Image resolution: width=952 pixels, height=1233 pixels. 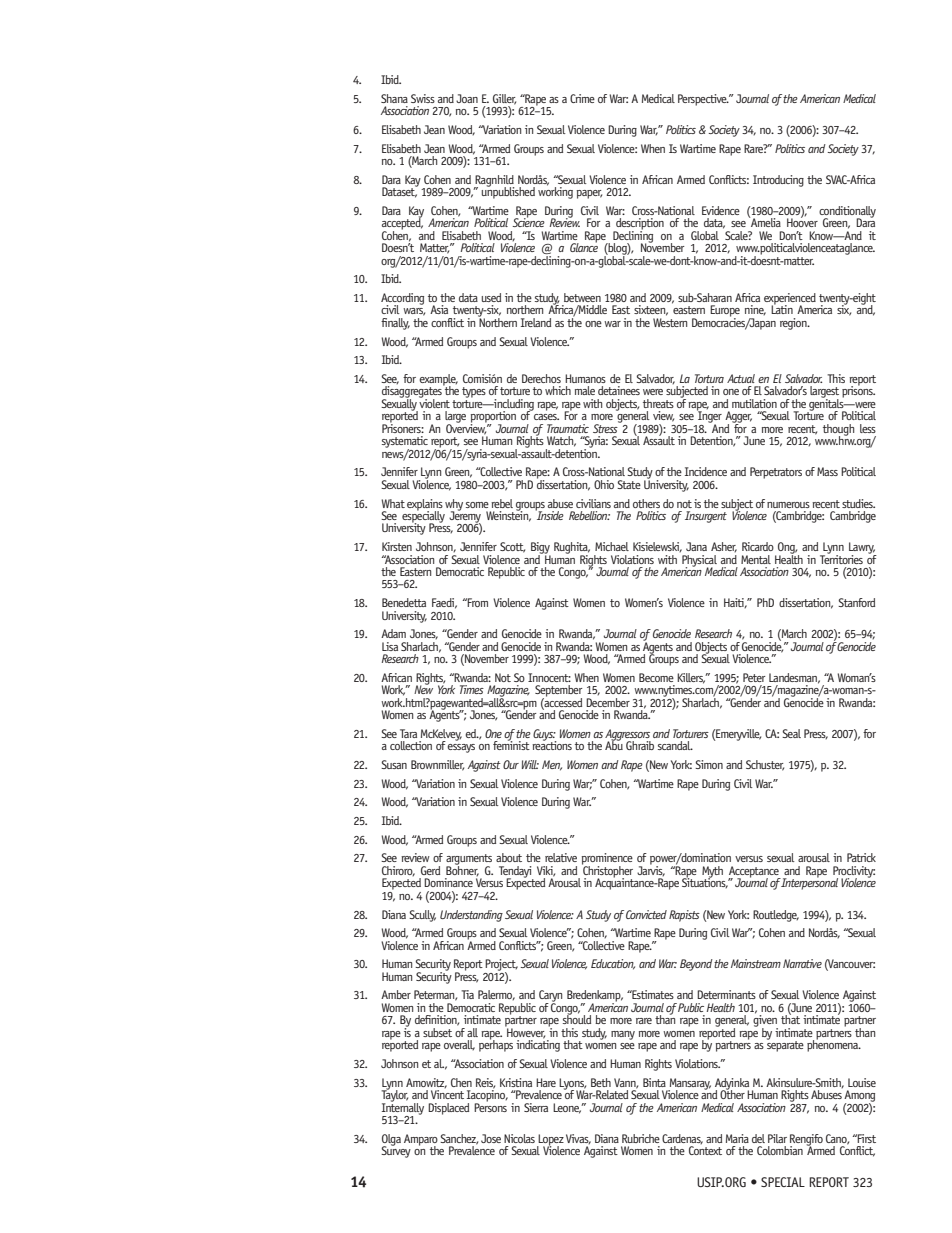 I want to click on State, so click(x=629, y=484).
